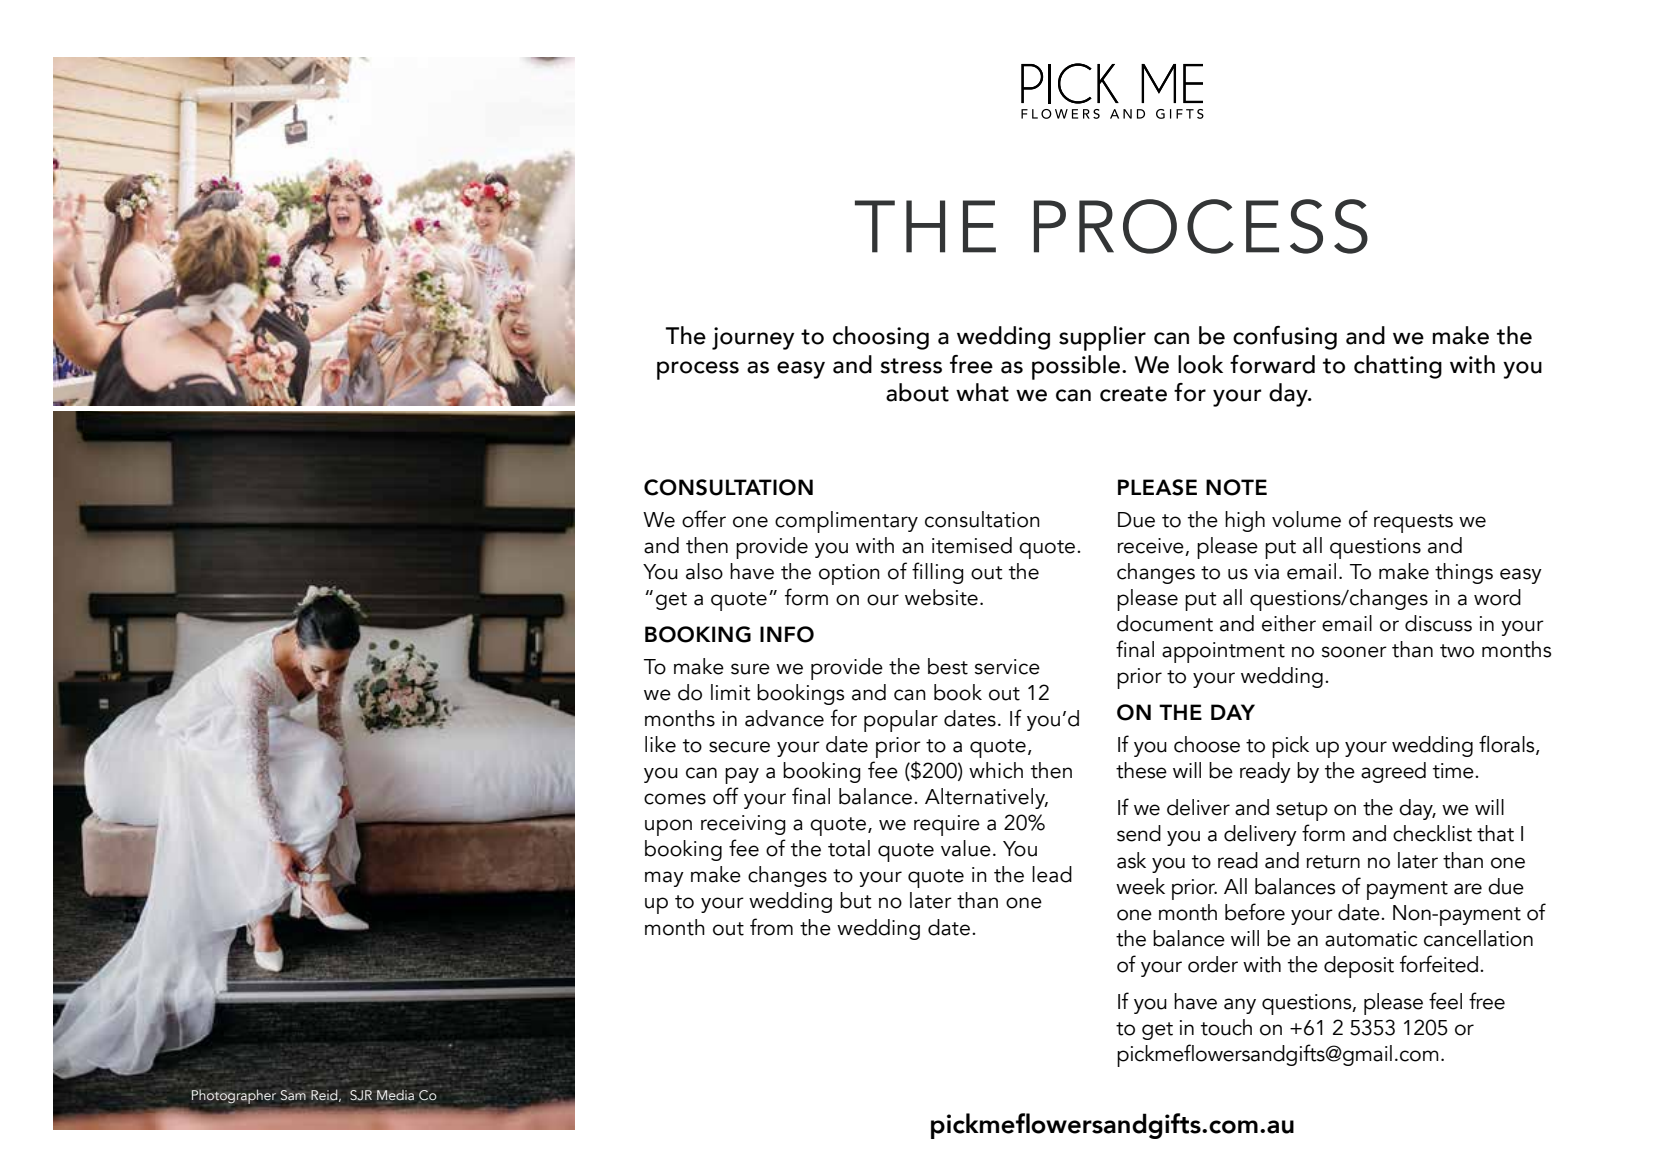  What do you see at coordinates (1226, 1027) in the screenshot?
I see `touch` at bounding box center [1226, 1027].
